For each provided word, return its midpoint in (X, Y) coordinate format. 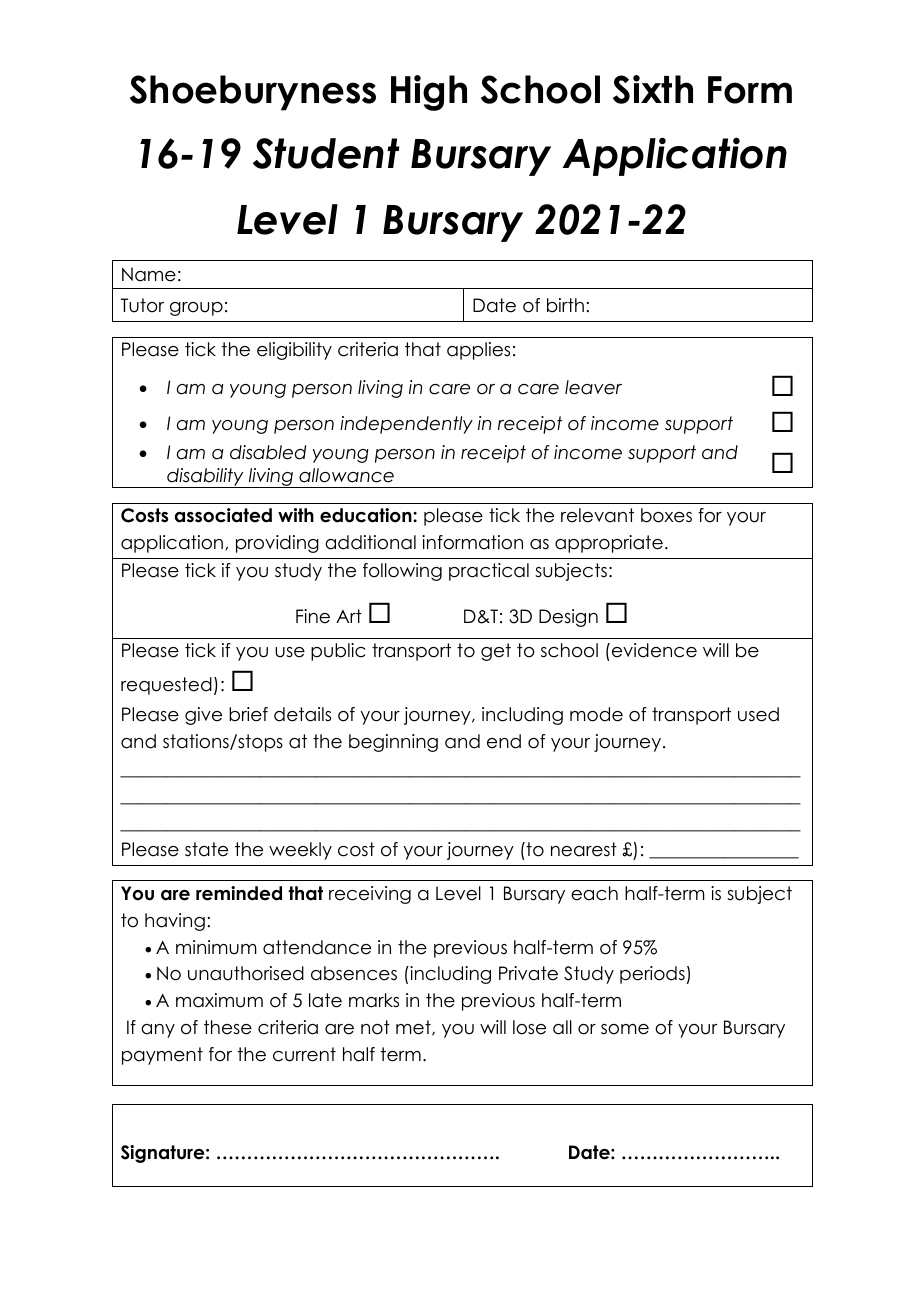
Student (326, 153)
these (228, 1027)
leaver (593, 387)
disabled (268, 452)
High (429, 93)
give (203, 716)
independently (406, 425)
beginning (393, 743)
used (758, 714)
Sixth (653, 89)
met (414, 1028)
